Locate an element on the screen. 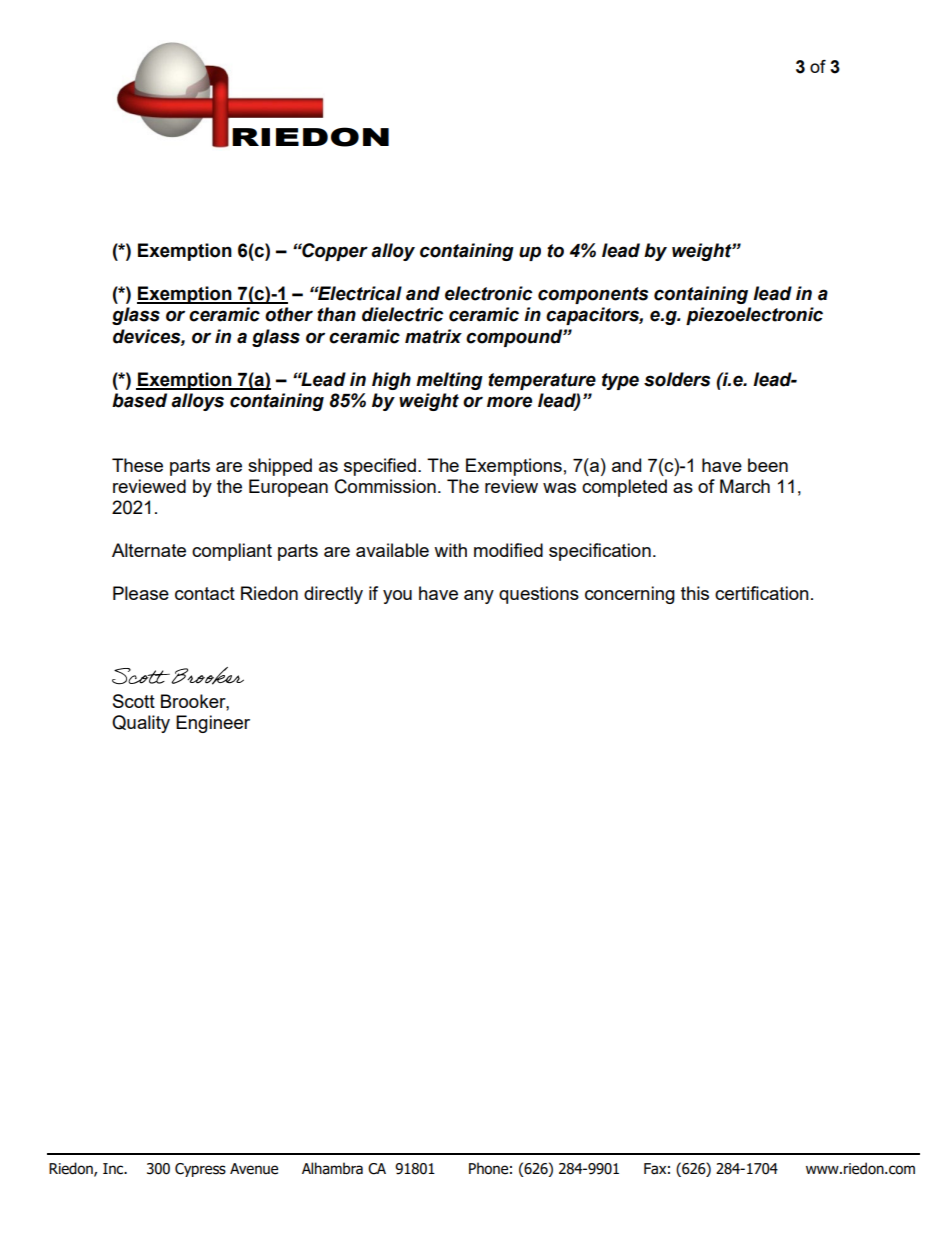 This screenshot has height=1233, width=952. any is located at coordinates (479, 597).
